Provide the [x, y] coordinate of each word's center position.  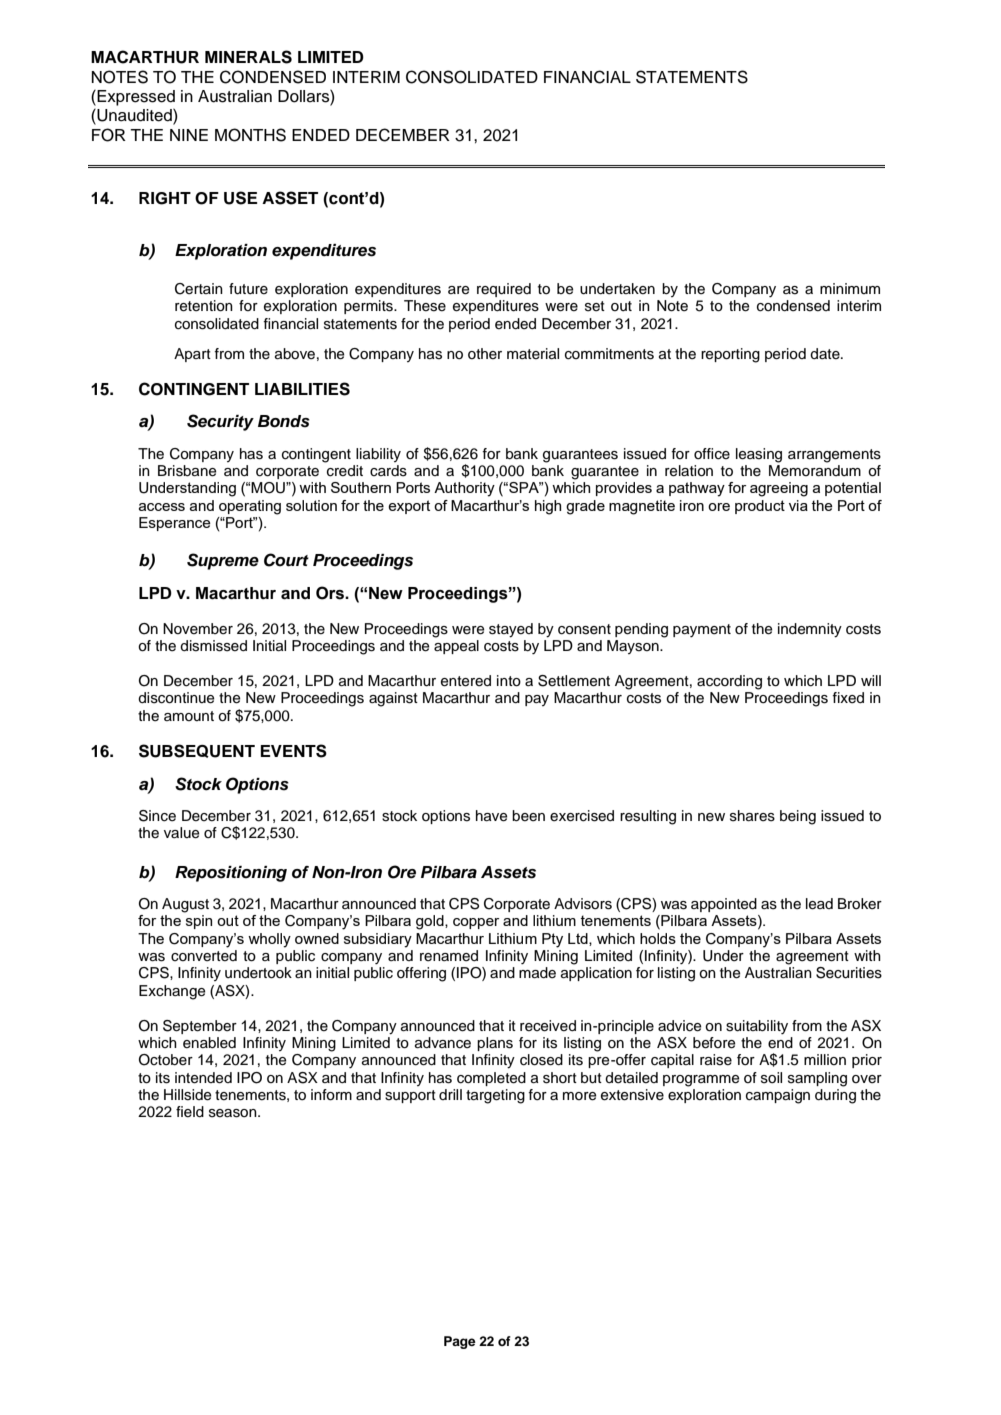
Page [460, 1342]
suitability [757, 1027]
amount [189, 716]
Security [220, 422]
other [485, 353]
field [190, 1111]
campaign [778, 1096]
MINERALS [248, 57]
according [729, 682]
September [200, 1027]
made [537, 973]
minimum [850, 288]
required [504, 290]
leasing [759, 455]
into [509, 681]
